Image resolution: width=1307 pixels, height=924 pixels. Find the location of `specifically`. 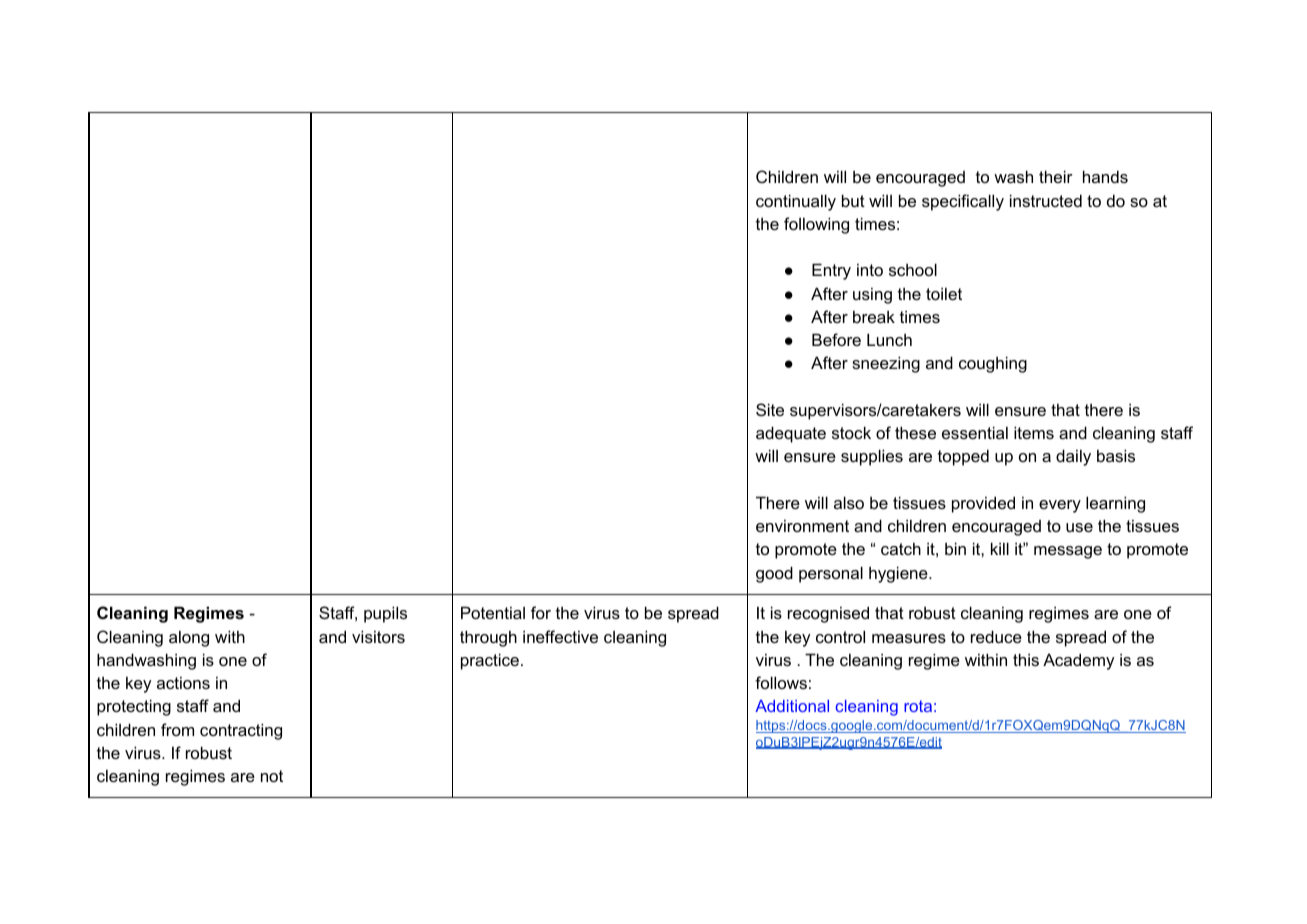

specifically is located at coordinates (963, 202).
